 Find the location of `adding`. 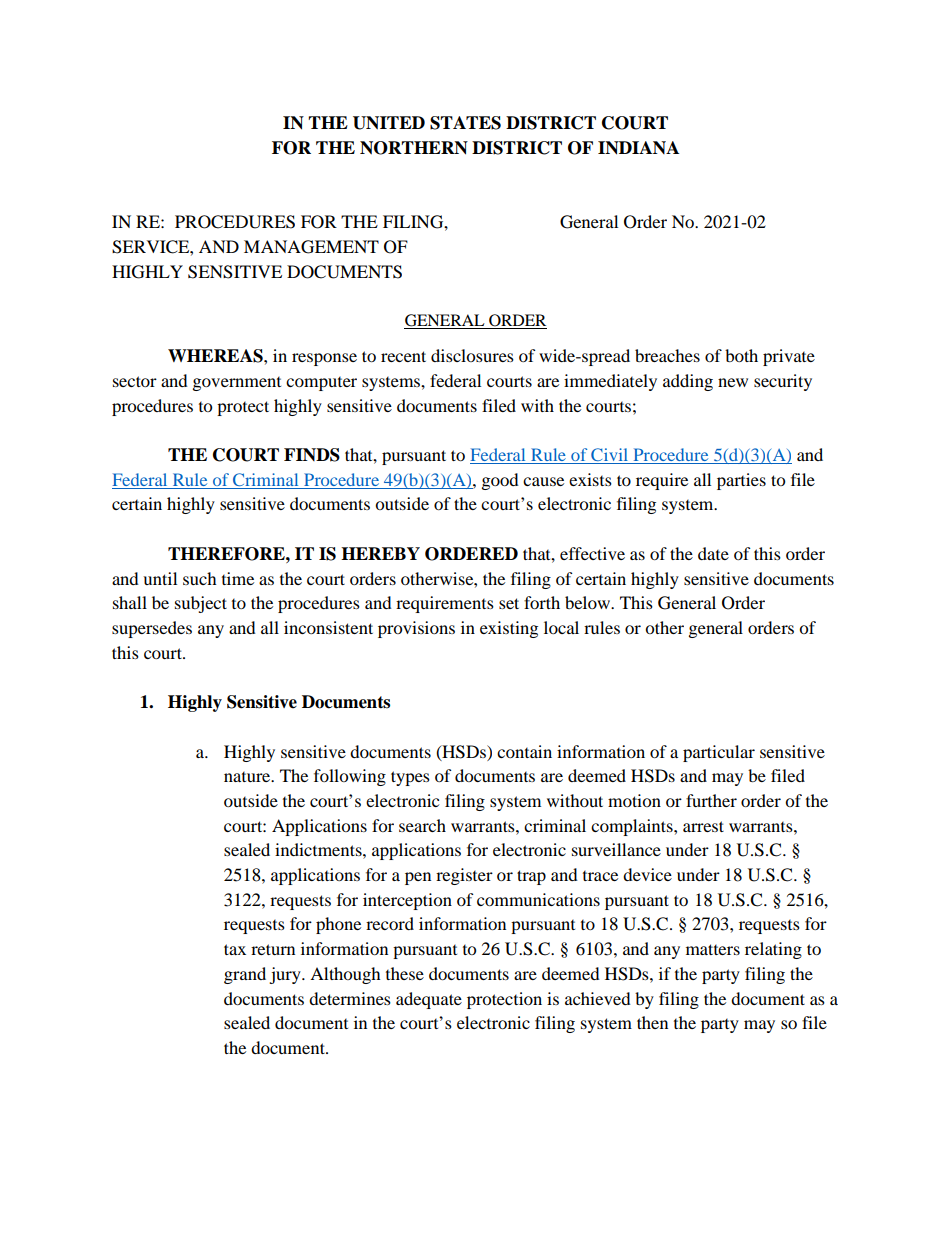

adding is located at coordinates (688, 382).
